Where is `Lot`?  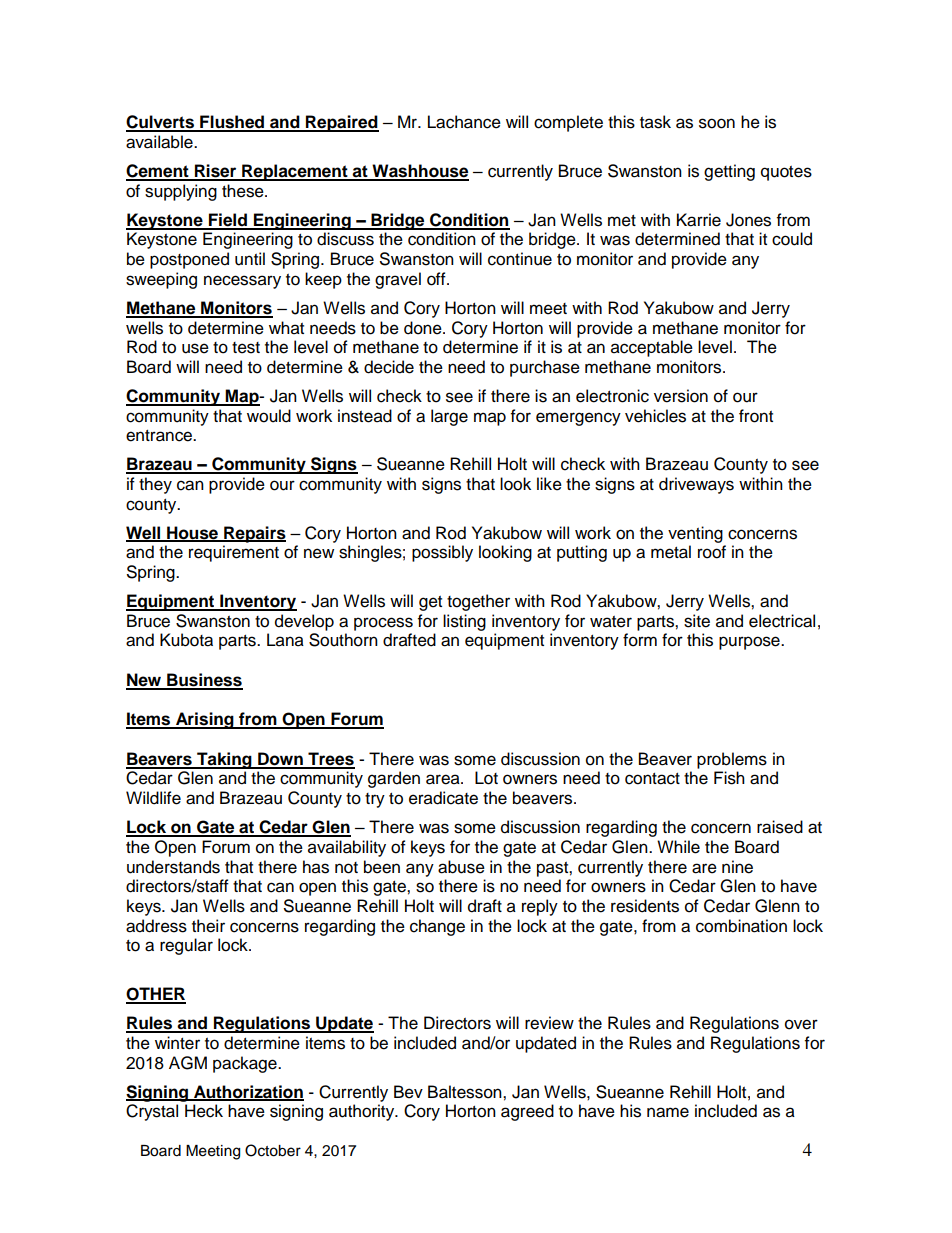
Lot is located at coordinates (486, 778).
